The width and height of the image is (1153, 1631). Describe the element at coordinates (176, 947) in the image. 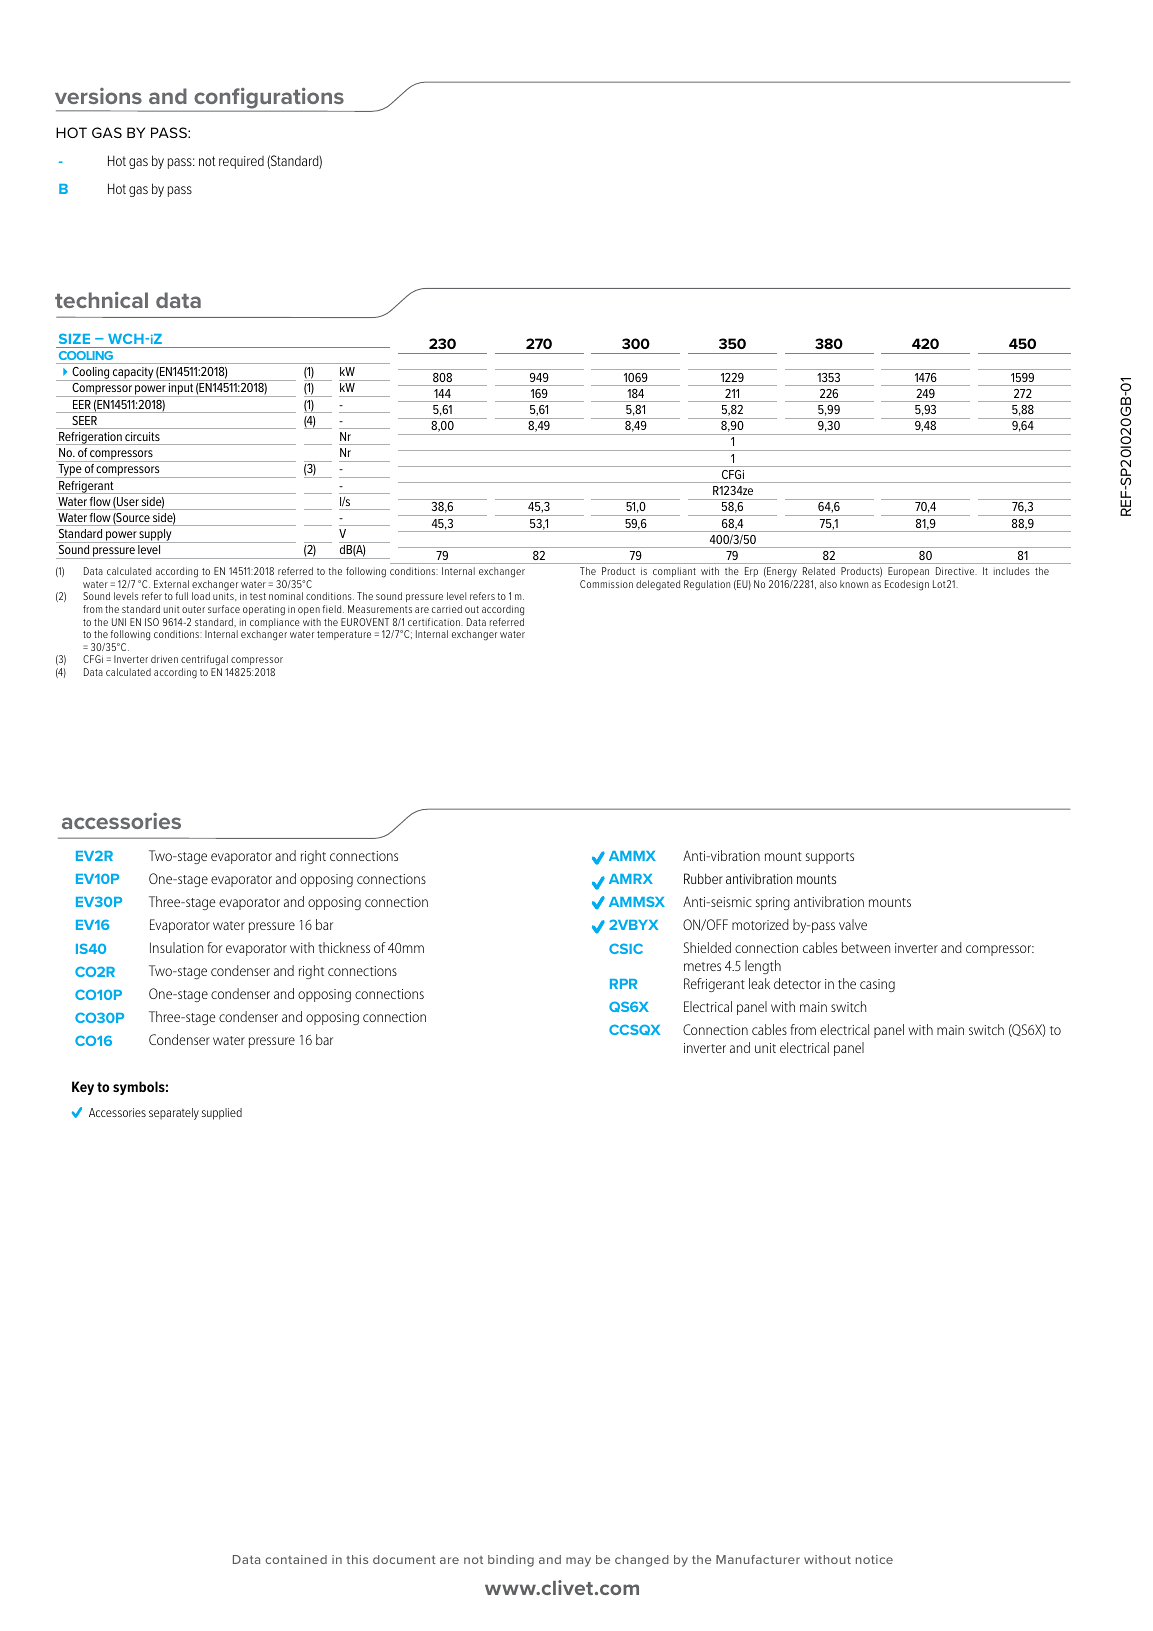

I see `Insulation` at that location.
